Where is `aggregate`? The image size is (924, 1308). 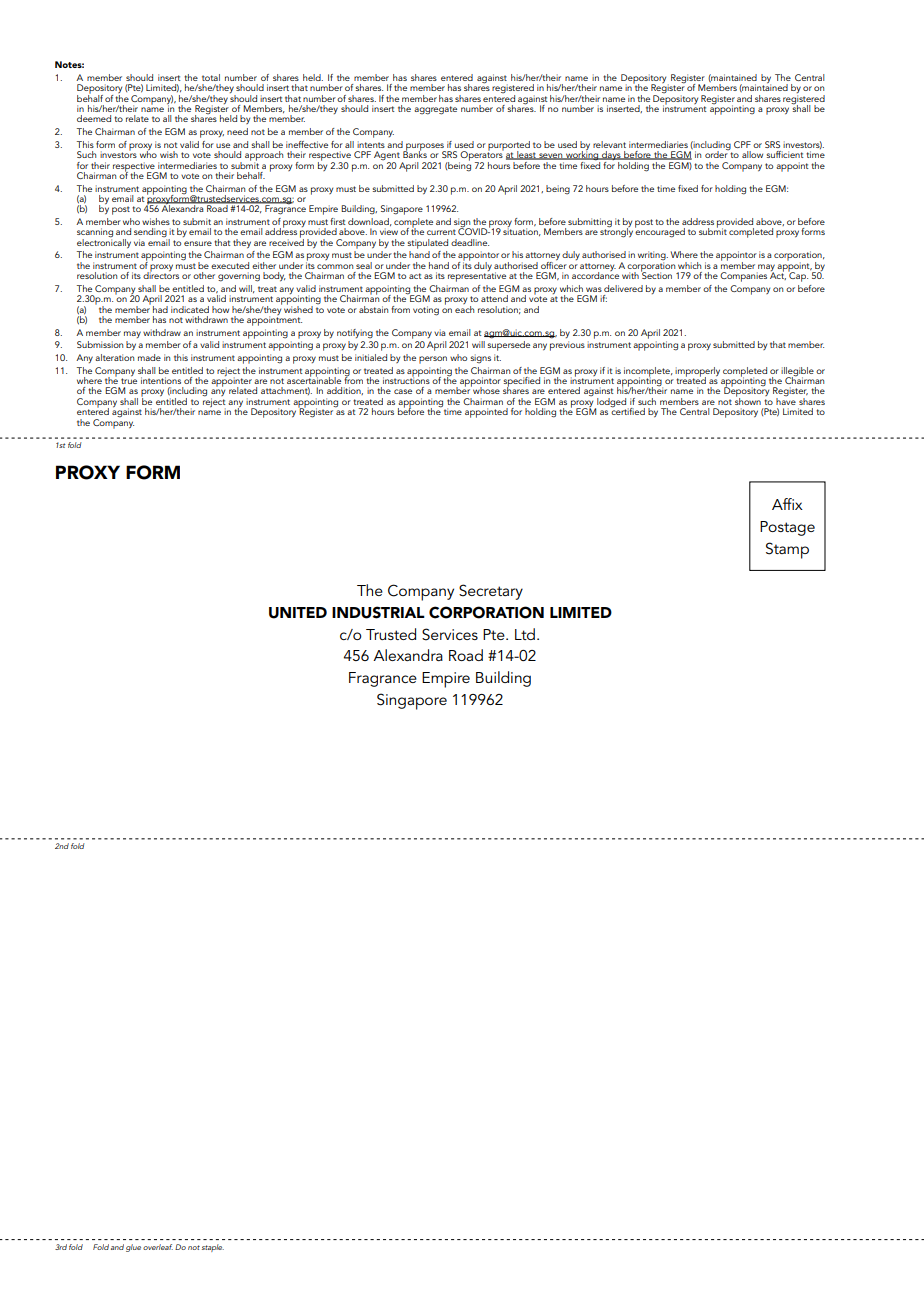 aggregate is located at coordinates (435, 110).
